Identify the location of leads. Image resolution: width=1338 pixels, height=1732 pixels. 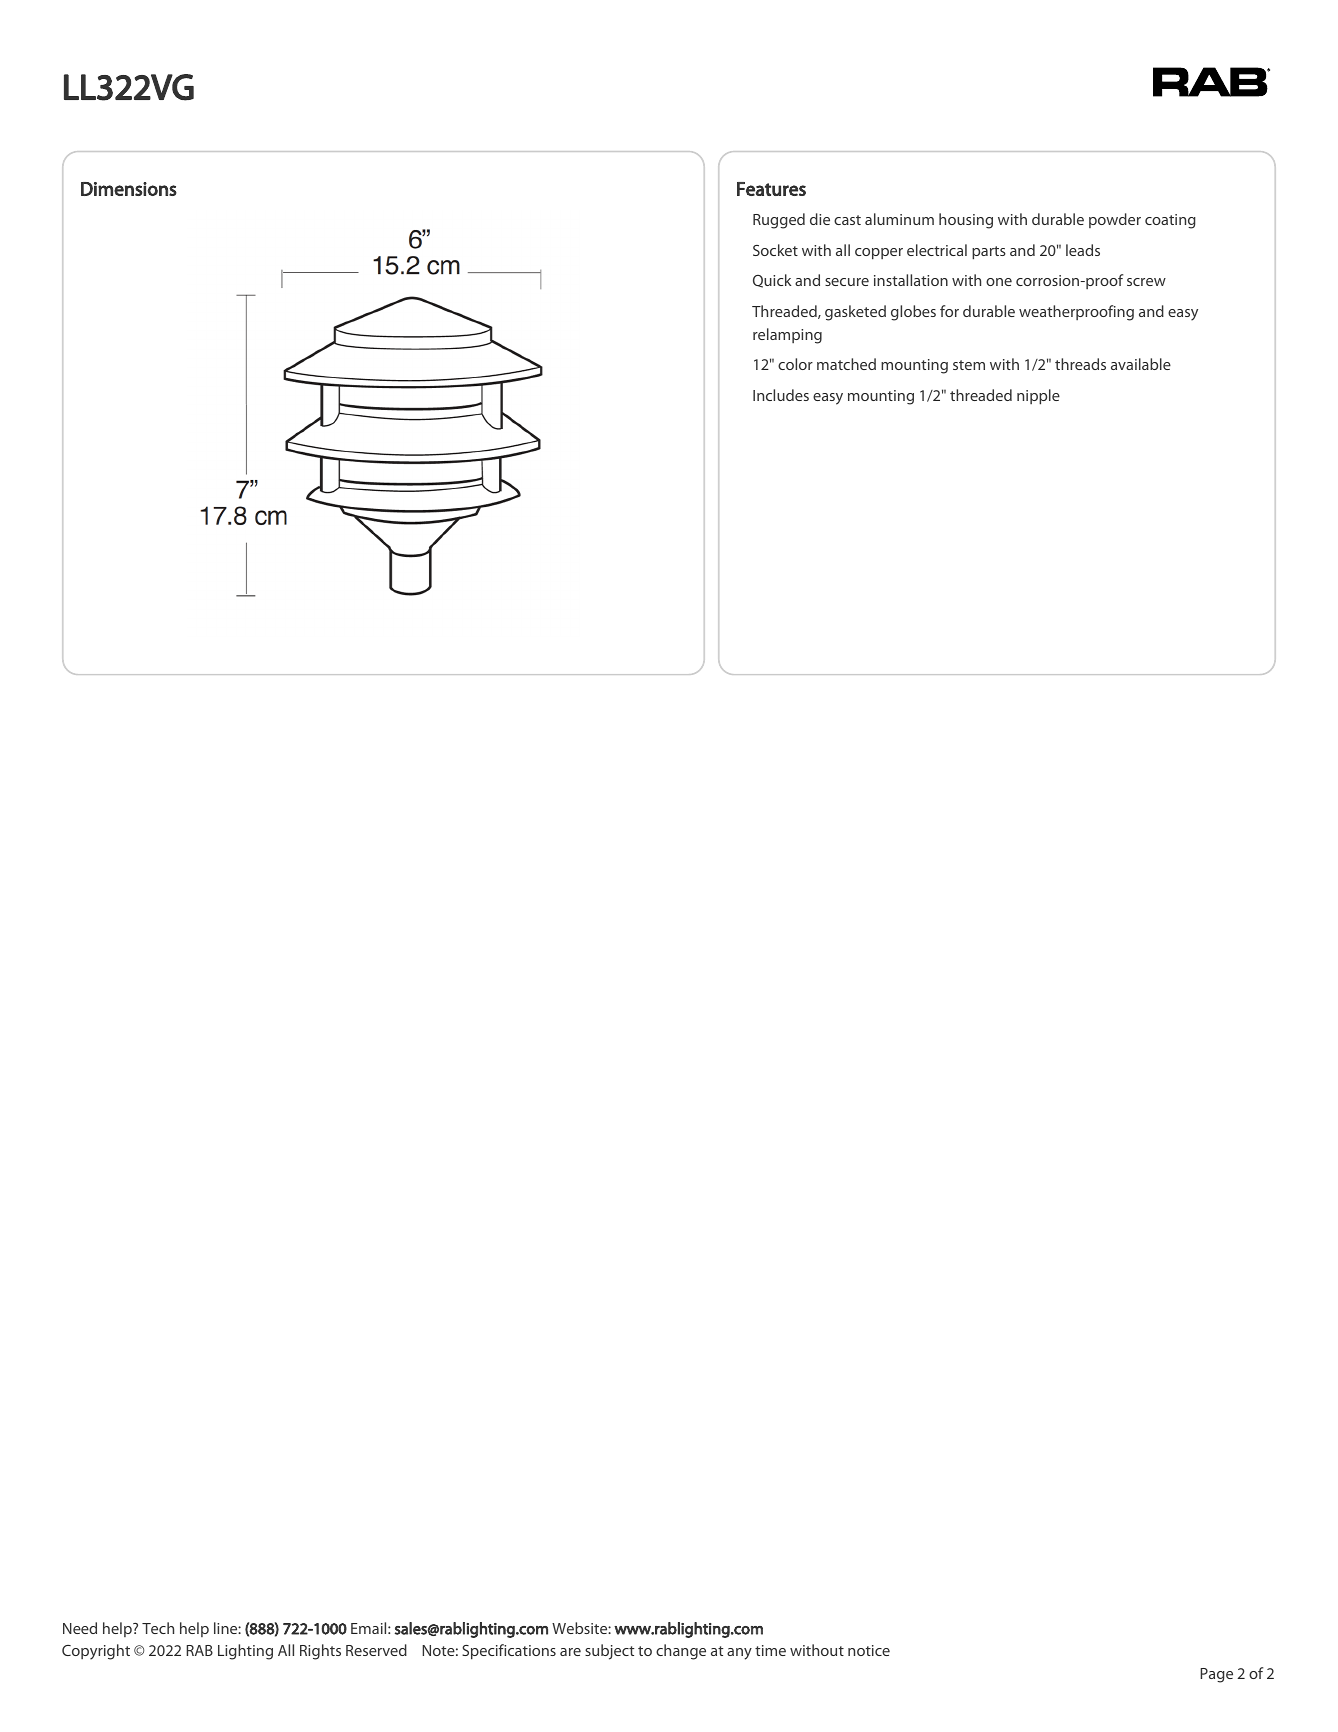
(1083, 250).
